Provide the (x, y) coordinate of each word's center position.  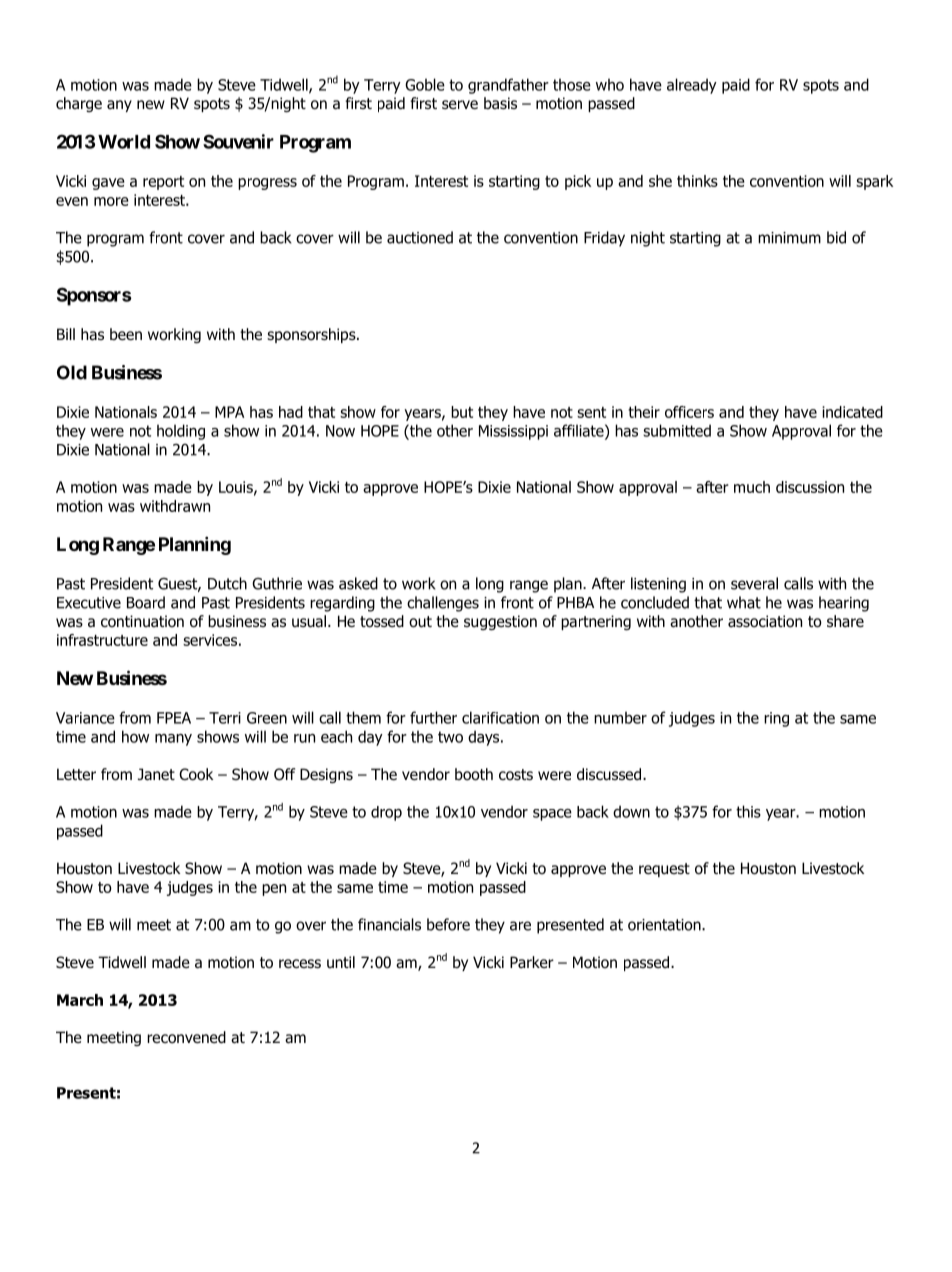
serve (460, 104)
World (124, 142)
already (692, 86)
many (173, 740)
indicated (852, 412)
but (462, 412)
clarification (500, 717)
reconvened (186, 1037)
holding (181, 432)
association (765, 621)
